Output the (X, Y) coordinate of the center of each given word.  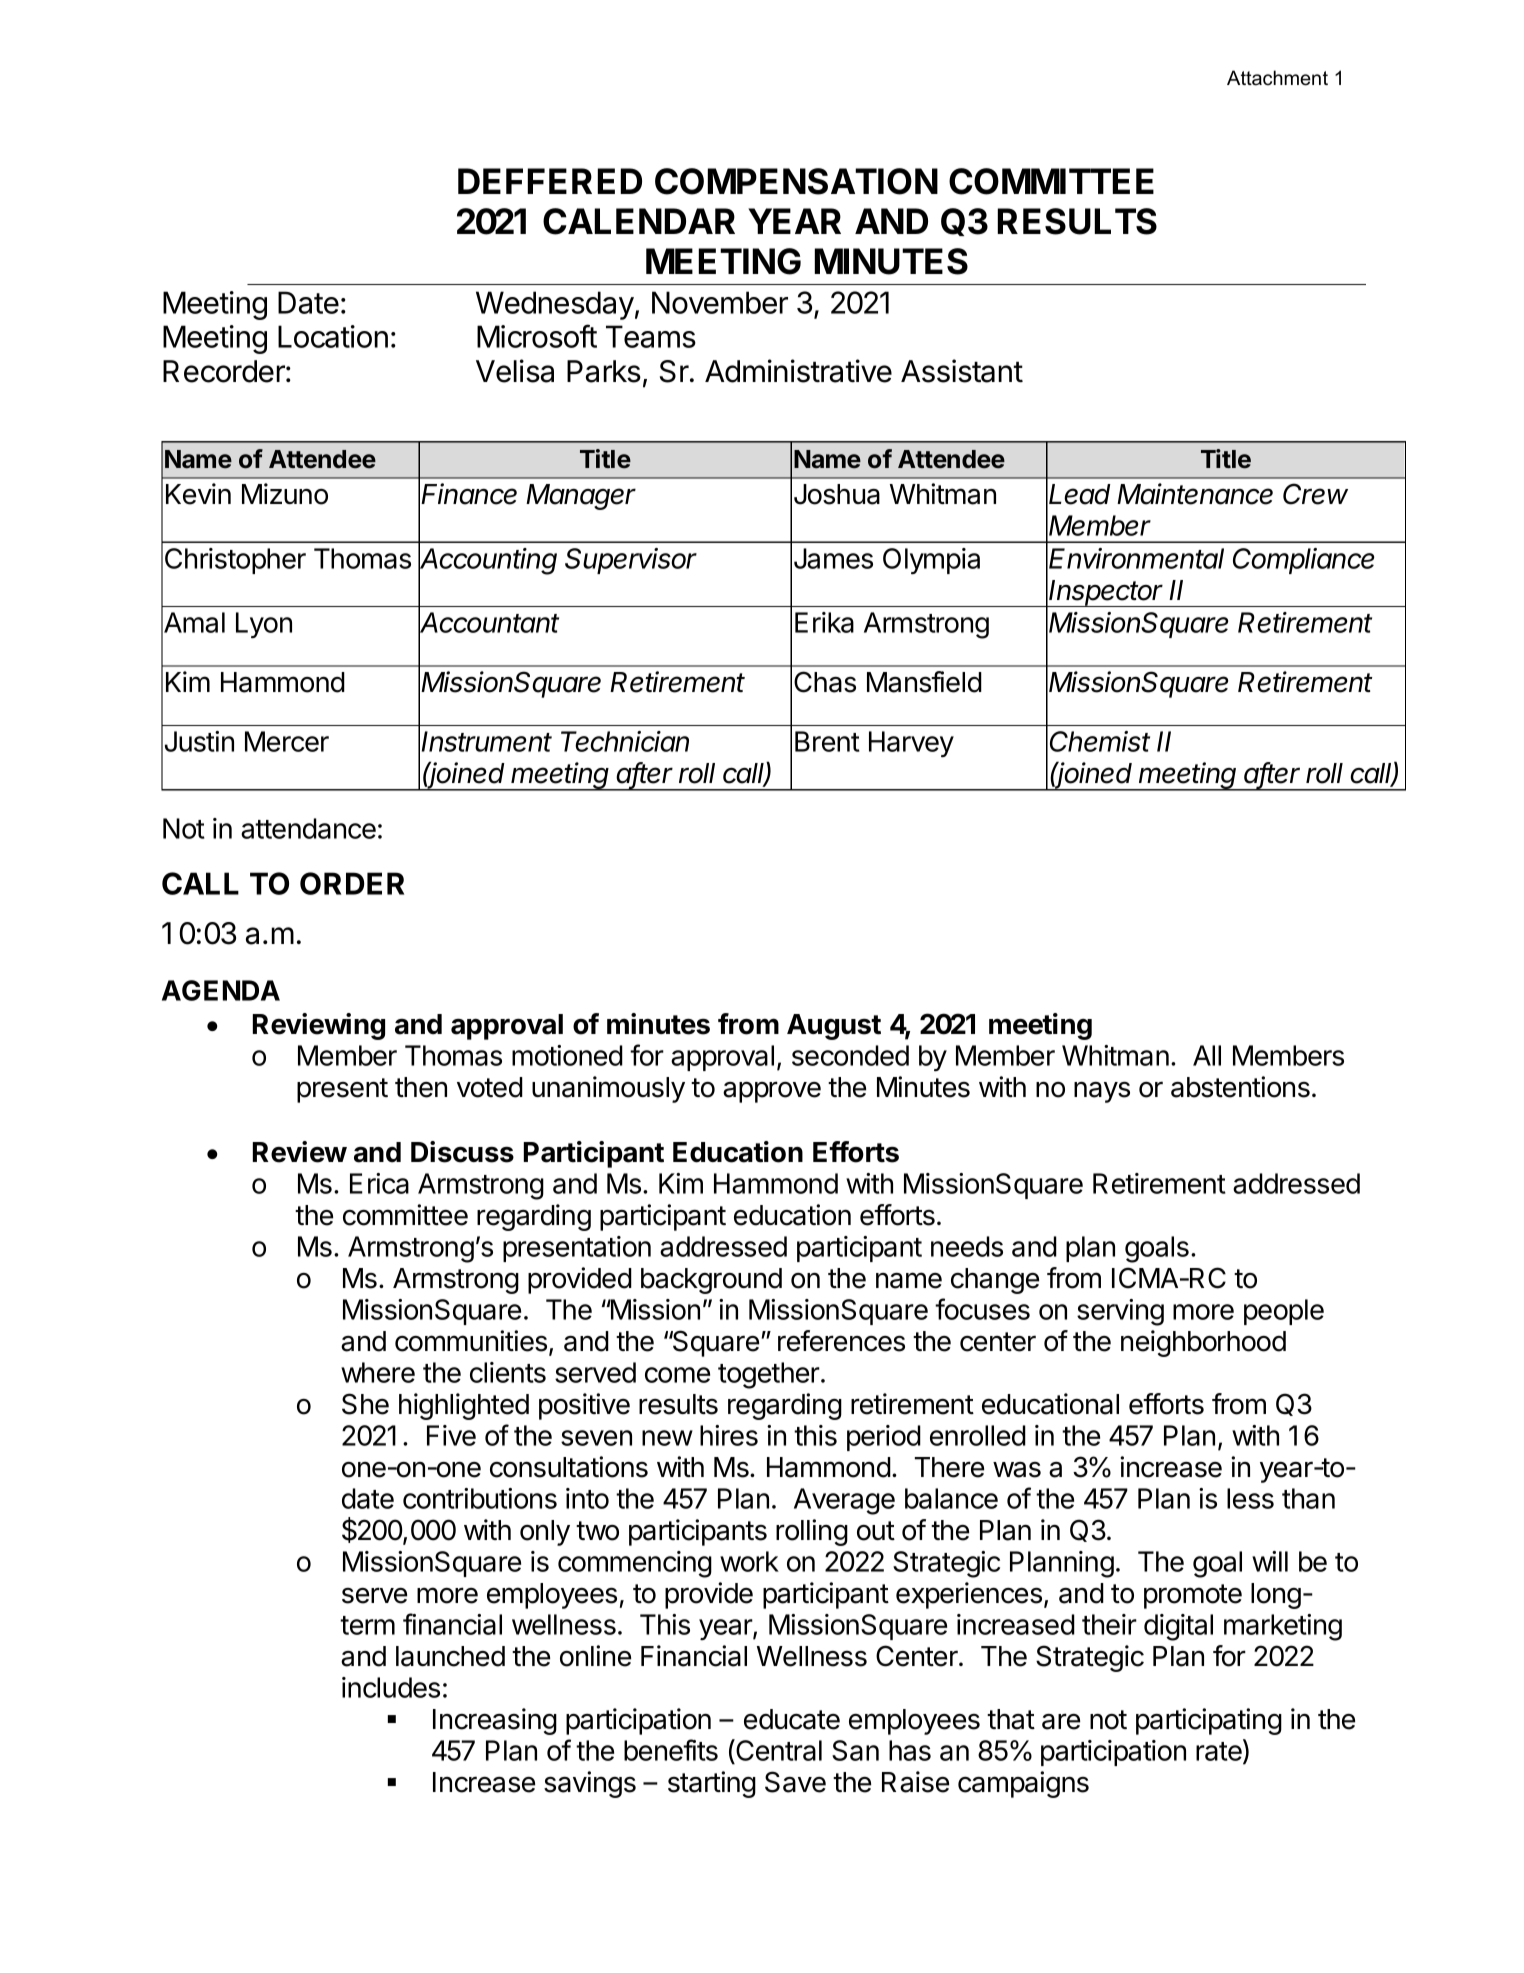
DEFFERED (550, 181)
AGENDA (221, 990)
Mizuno (285, 494)
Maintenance (1195, 494)
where (378, 1372)
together (769, 1375)
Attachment (1277, 78)
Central (778, 1751)
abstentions (1240, 1087)
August (834, 1027)
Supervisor (631, 561)
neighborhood (1203, 1343)
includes (391, 1687)
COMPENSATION (796, 181)
